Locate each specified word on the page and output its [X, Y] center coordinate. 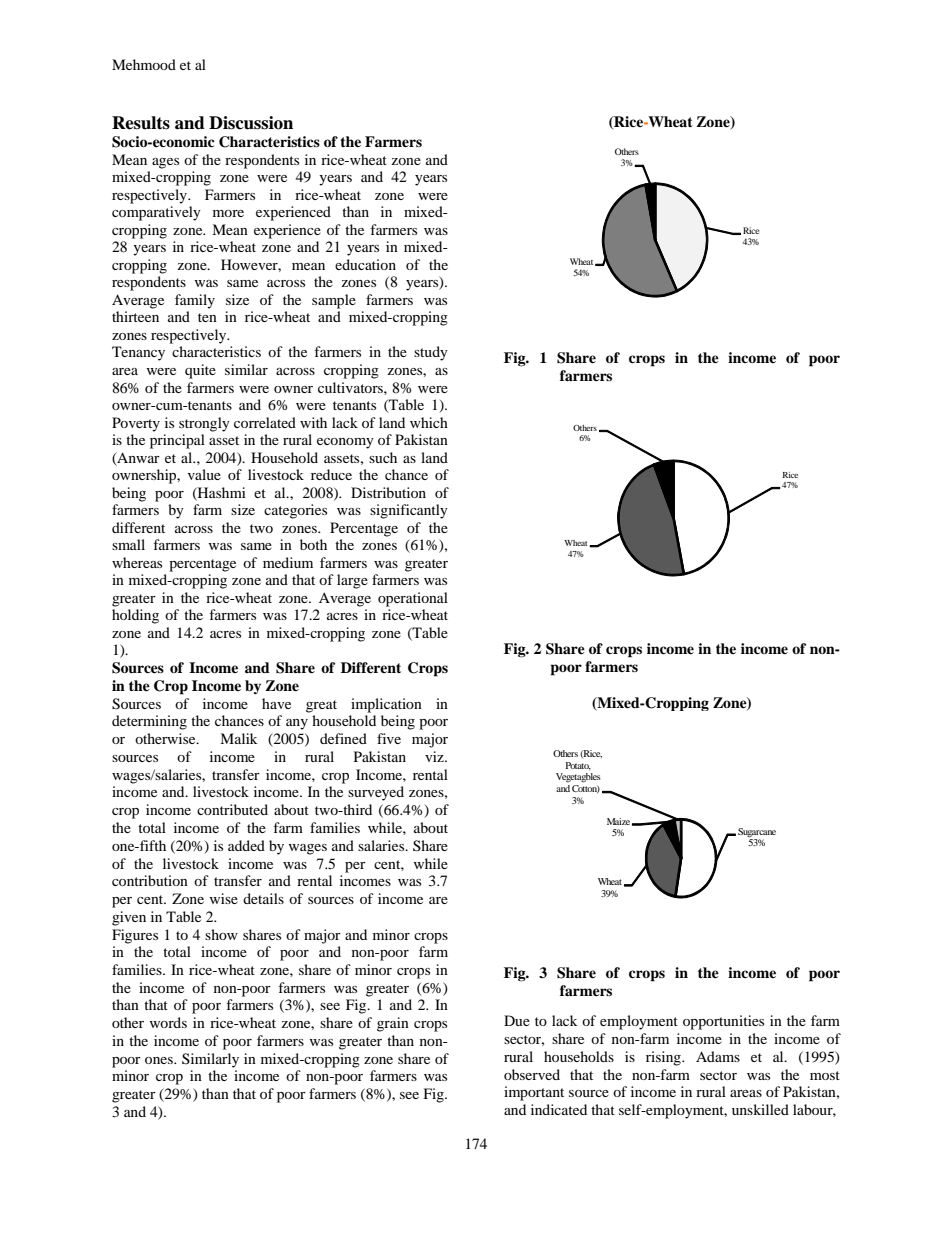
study [431, 353]
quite [200, 371]
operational [413, 599]
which [429, 422]
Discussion [251, 123]
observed [532, 1074]
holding [135, 616]
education [365, 264]
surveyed [376, 793]
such [383, 457]
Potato [578, 766]
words [168, 1022]
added [246, 845]
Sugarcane [757, 833]
